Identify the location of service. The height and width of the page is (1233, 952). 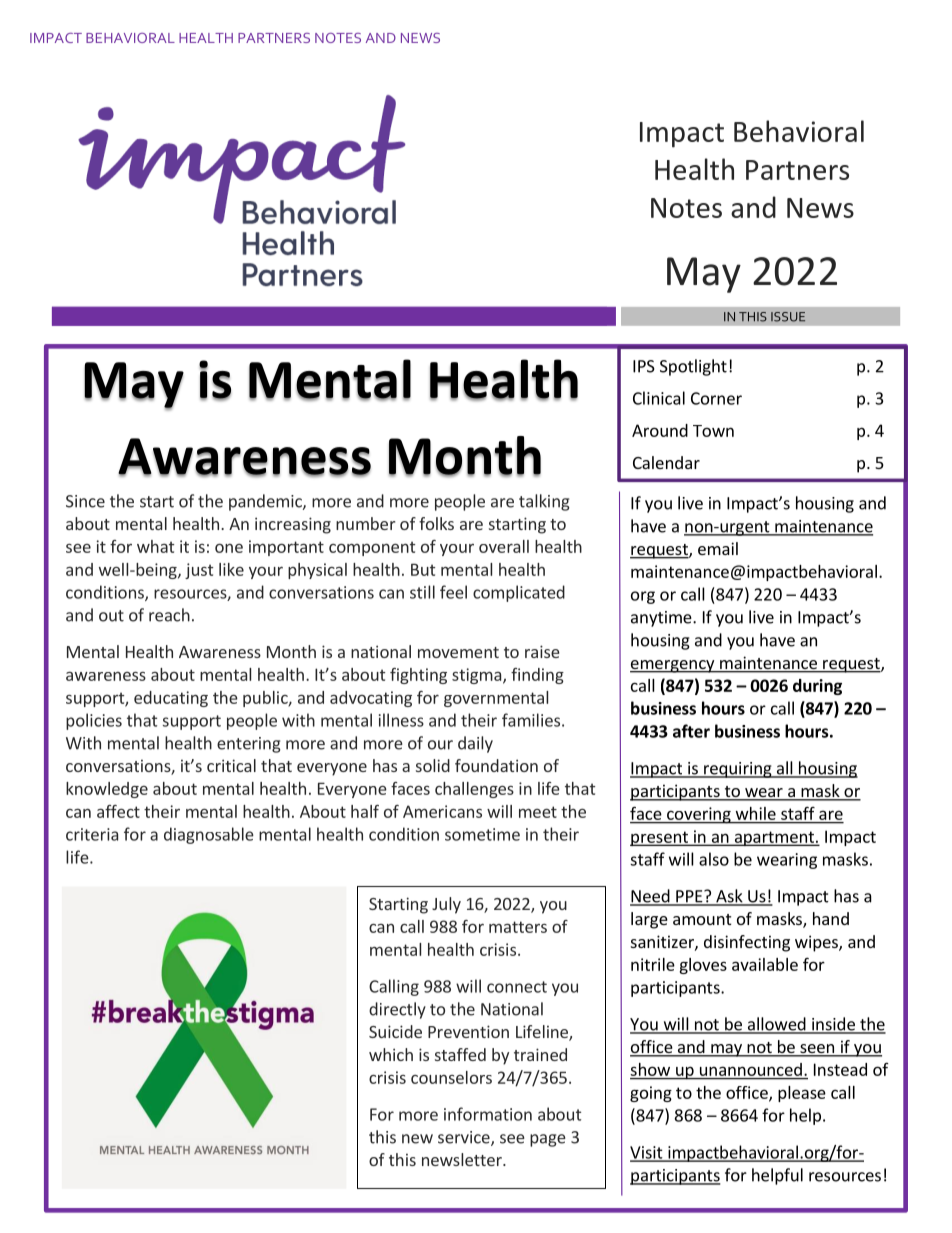
(465, 1138).
